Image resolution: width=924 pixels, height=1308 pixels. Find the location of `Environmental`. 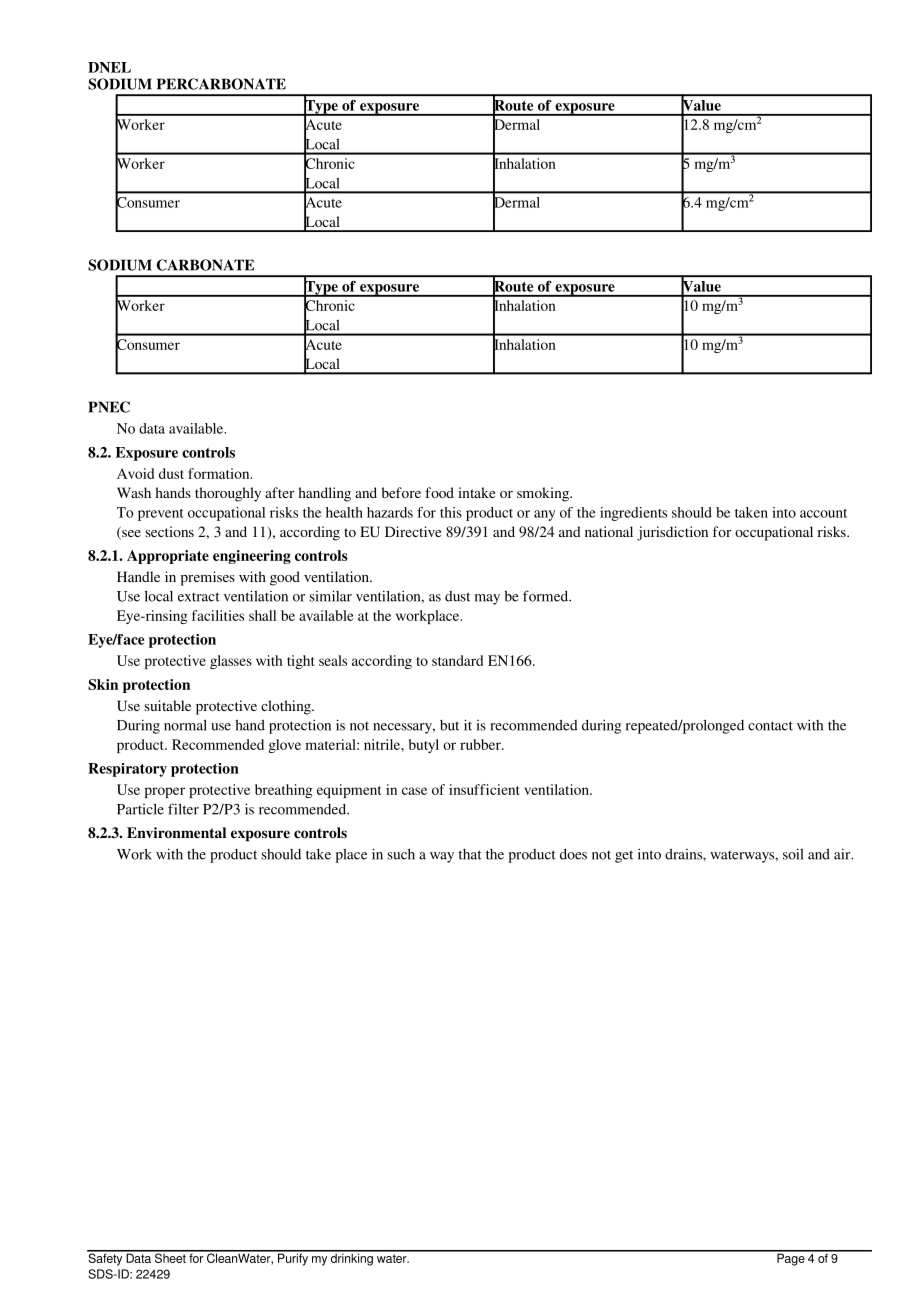

Environmental is located at coordinates (176, 833).
